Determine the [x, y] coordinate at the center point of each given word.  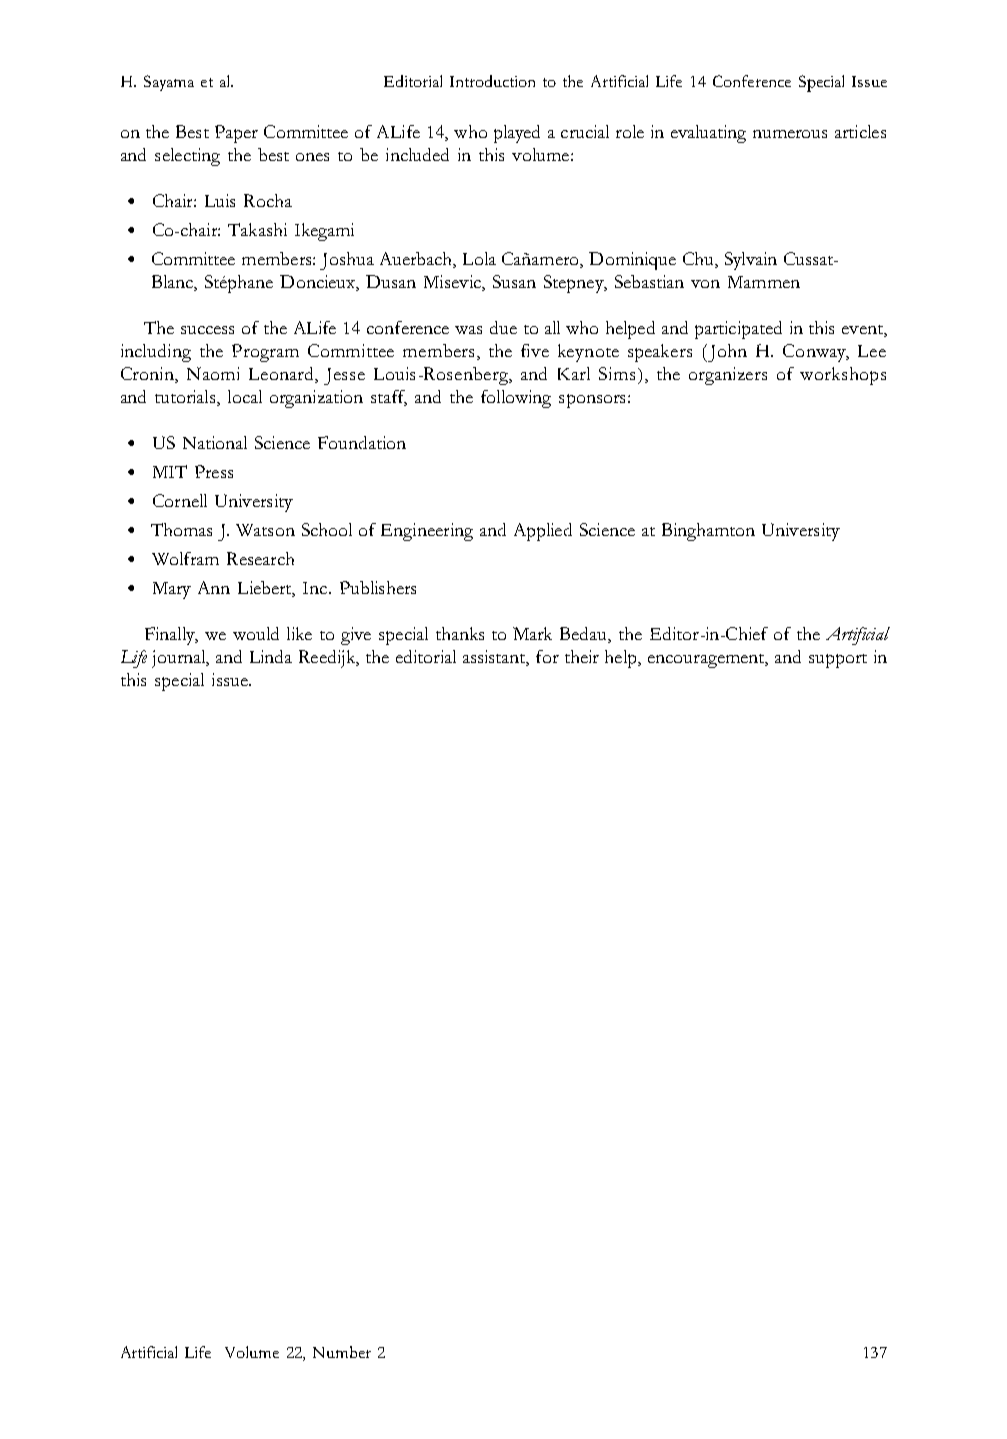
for [547, 656]
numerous [790, 134]
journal [180, 659]
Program [265, 353]
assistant [495, 657]
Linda [271, 656]
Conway [816, 353]
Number [342, 1352]
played [517, 134]
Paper [236, 134]
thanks [460, 633]
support [838, 661]
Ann [214, 587]
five [535, 350]
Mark [532, 633]
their [582, 656]
